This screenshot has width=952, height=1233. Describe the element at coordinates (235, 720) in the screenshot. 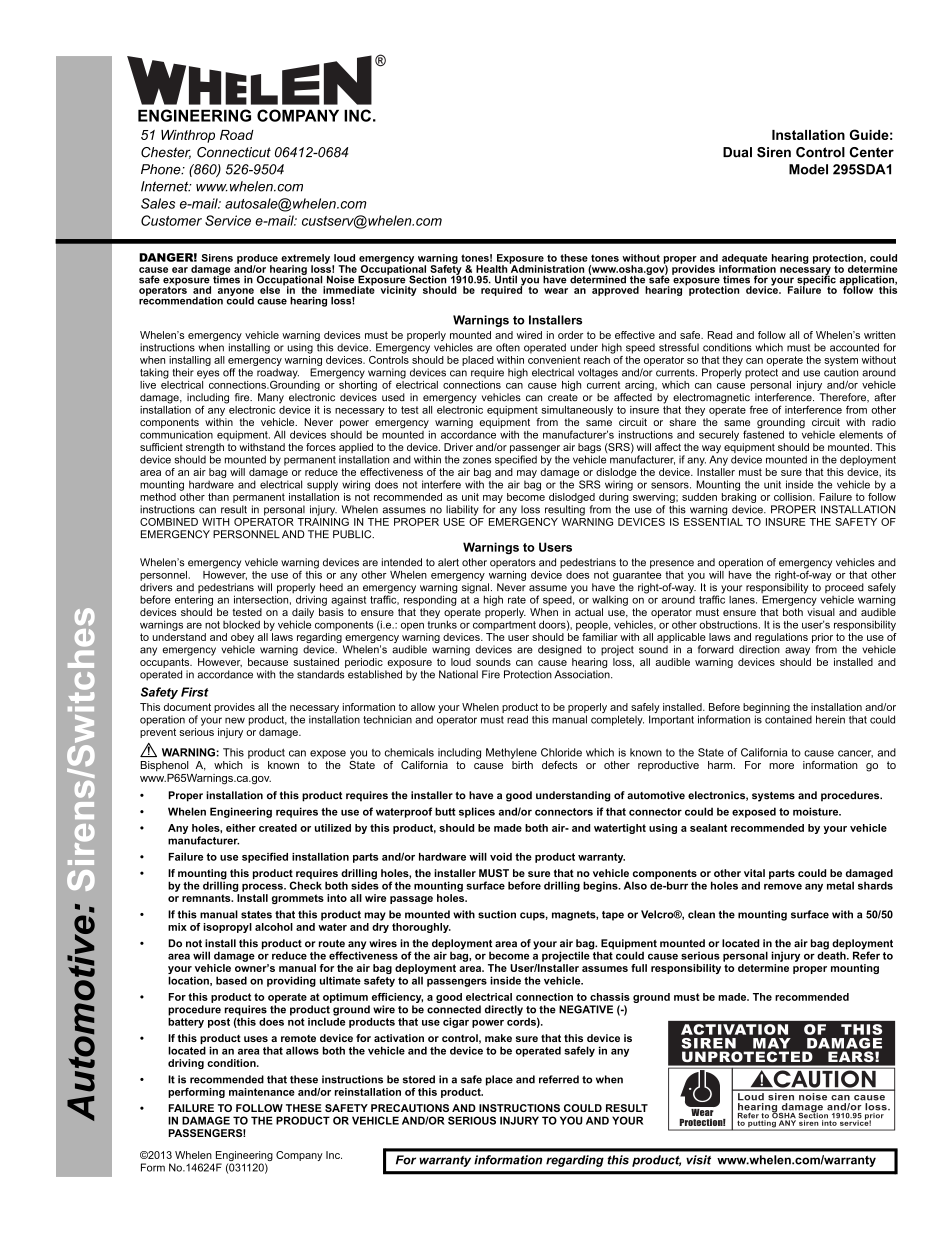

I see `new` at that location.
